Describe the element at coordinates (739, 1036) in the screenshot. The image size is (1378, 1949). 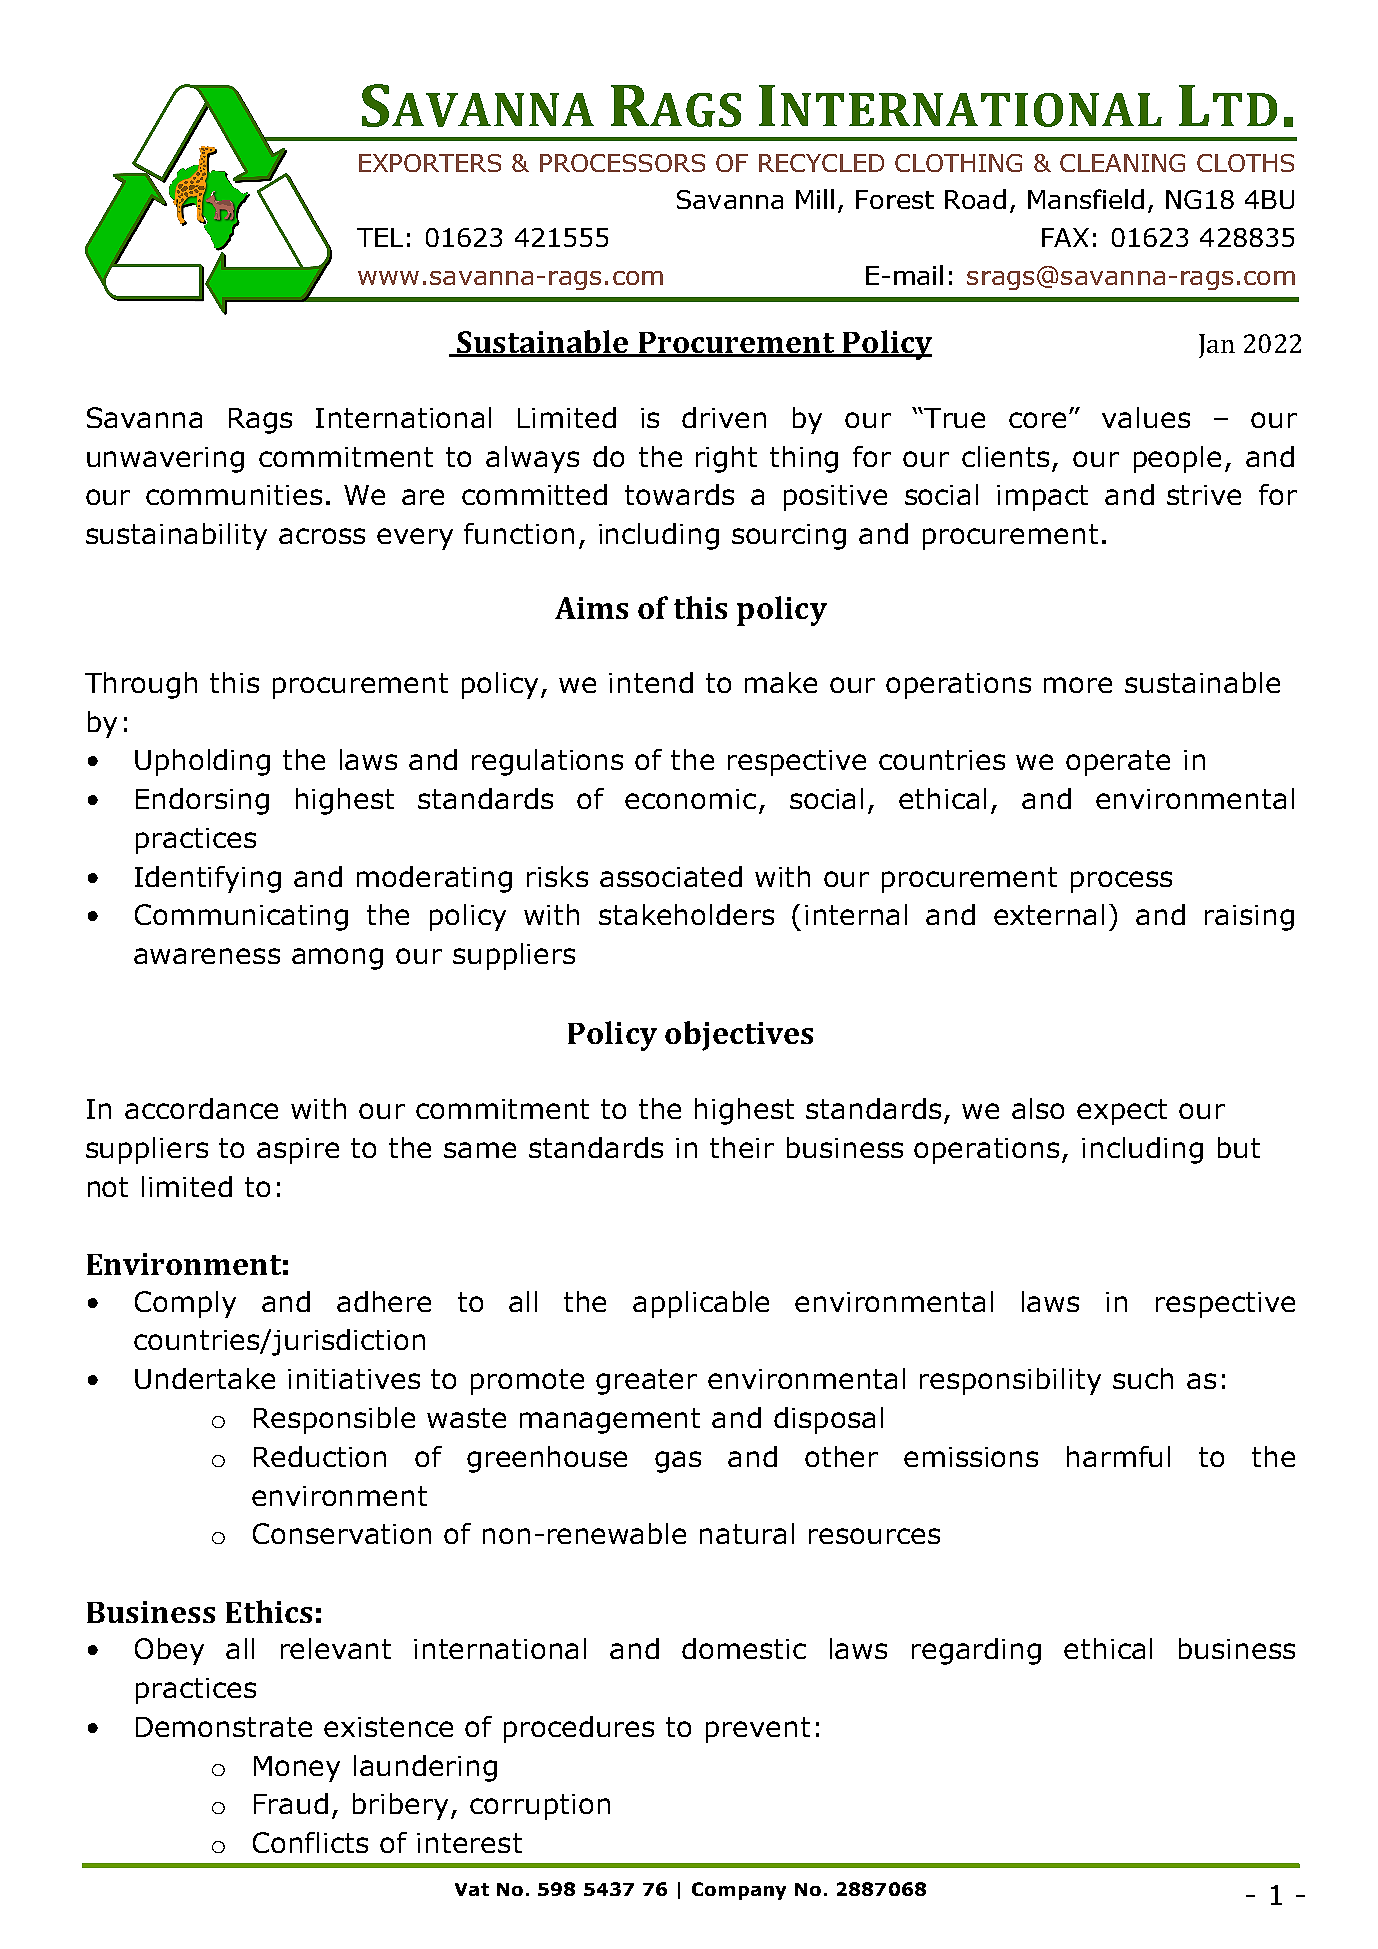
I see `objectives` at that location.
